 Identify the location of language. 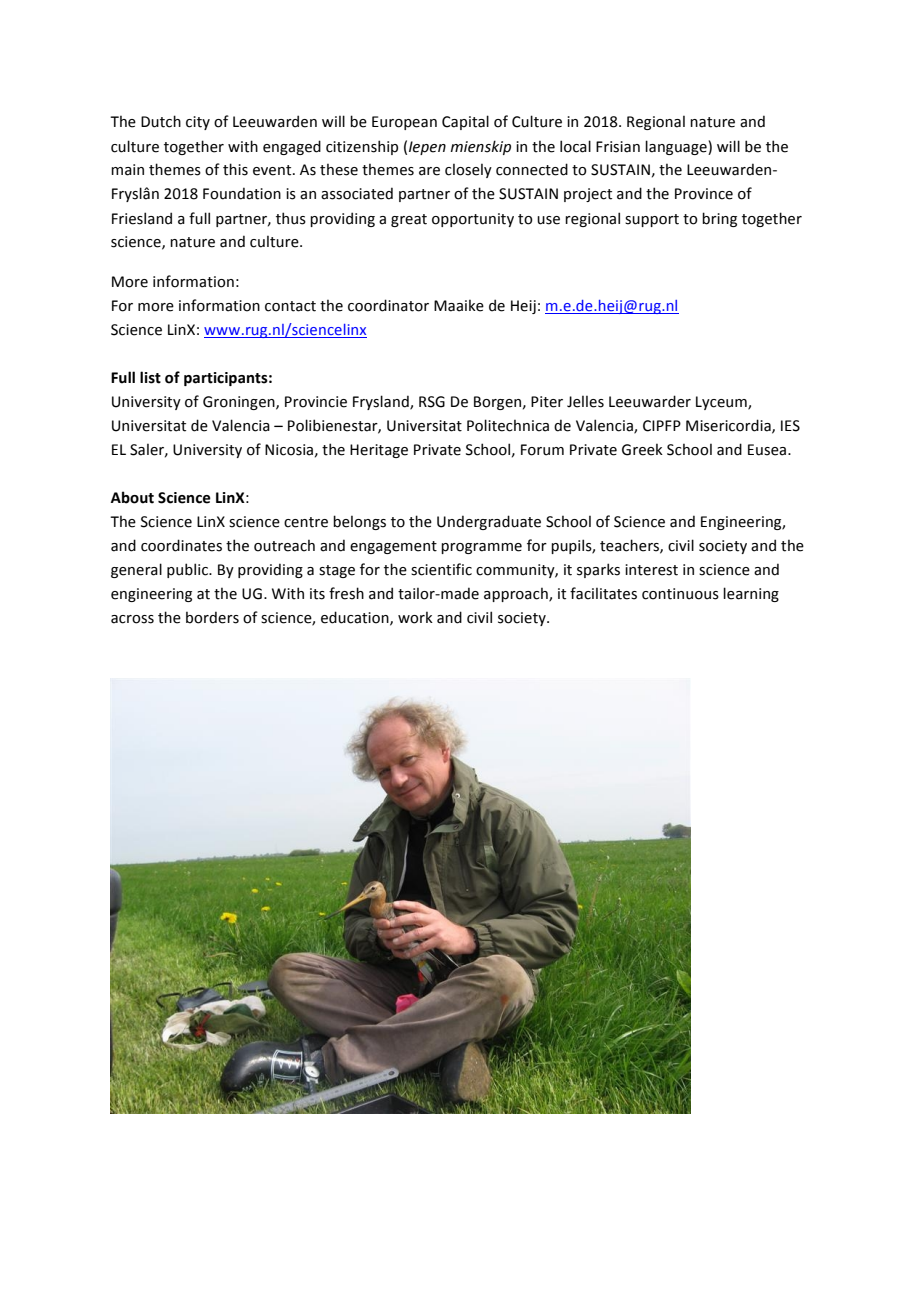
(677, 147).
